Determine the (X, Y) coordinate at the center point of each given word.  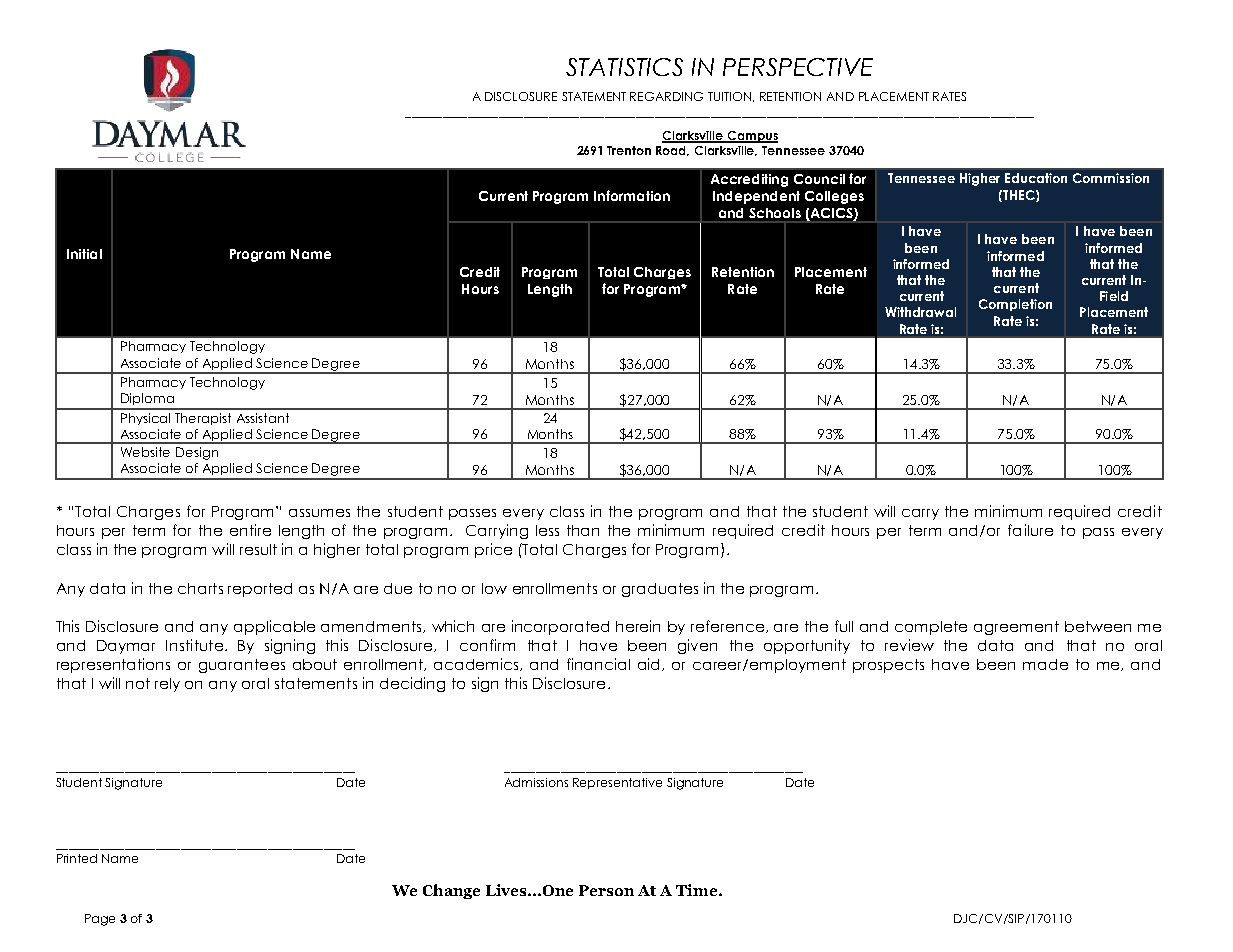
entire (250, 530)
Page (100, 920)
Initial (84, 254)
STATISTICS (624, 67)
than (583, 530)
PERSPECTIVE (798, 67)
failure (1030, 530)
